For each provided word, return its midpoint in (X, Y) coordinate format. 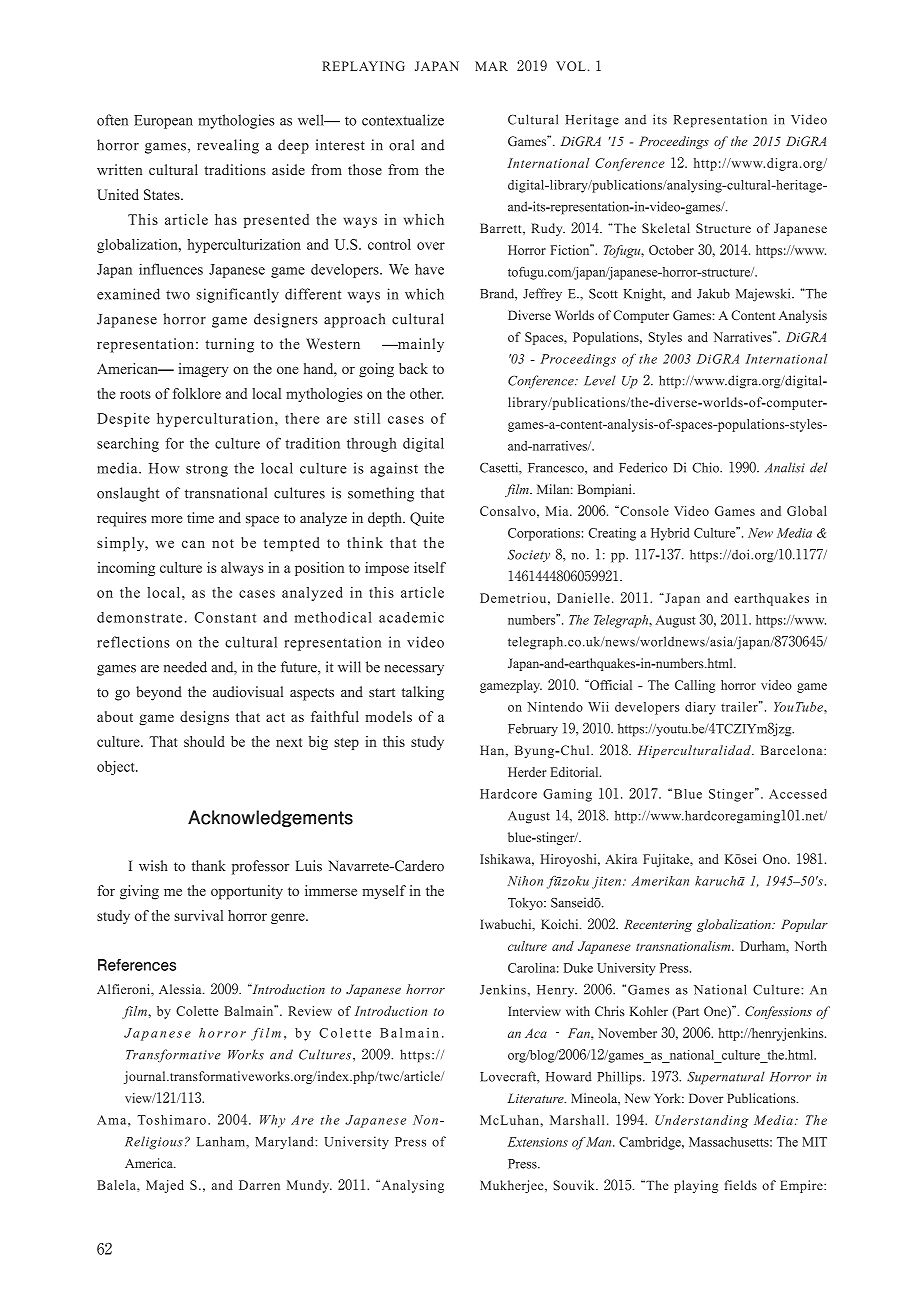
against (394, 469)
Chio (706, 467)
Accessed (798, 794)
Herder (527, 772)
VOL (571, 66)
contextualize (403, 120)
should (204, 741)
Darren (259, 1185)
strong (207, 470)
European (163, 122)
